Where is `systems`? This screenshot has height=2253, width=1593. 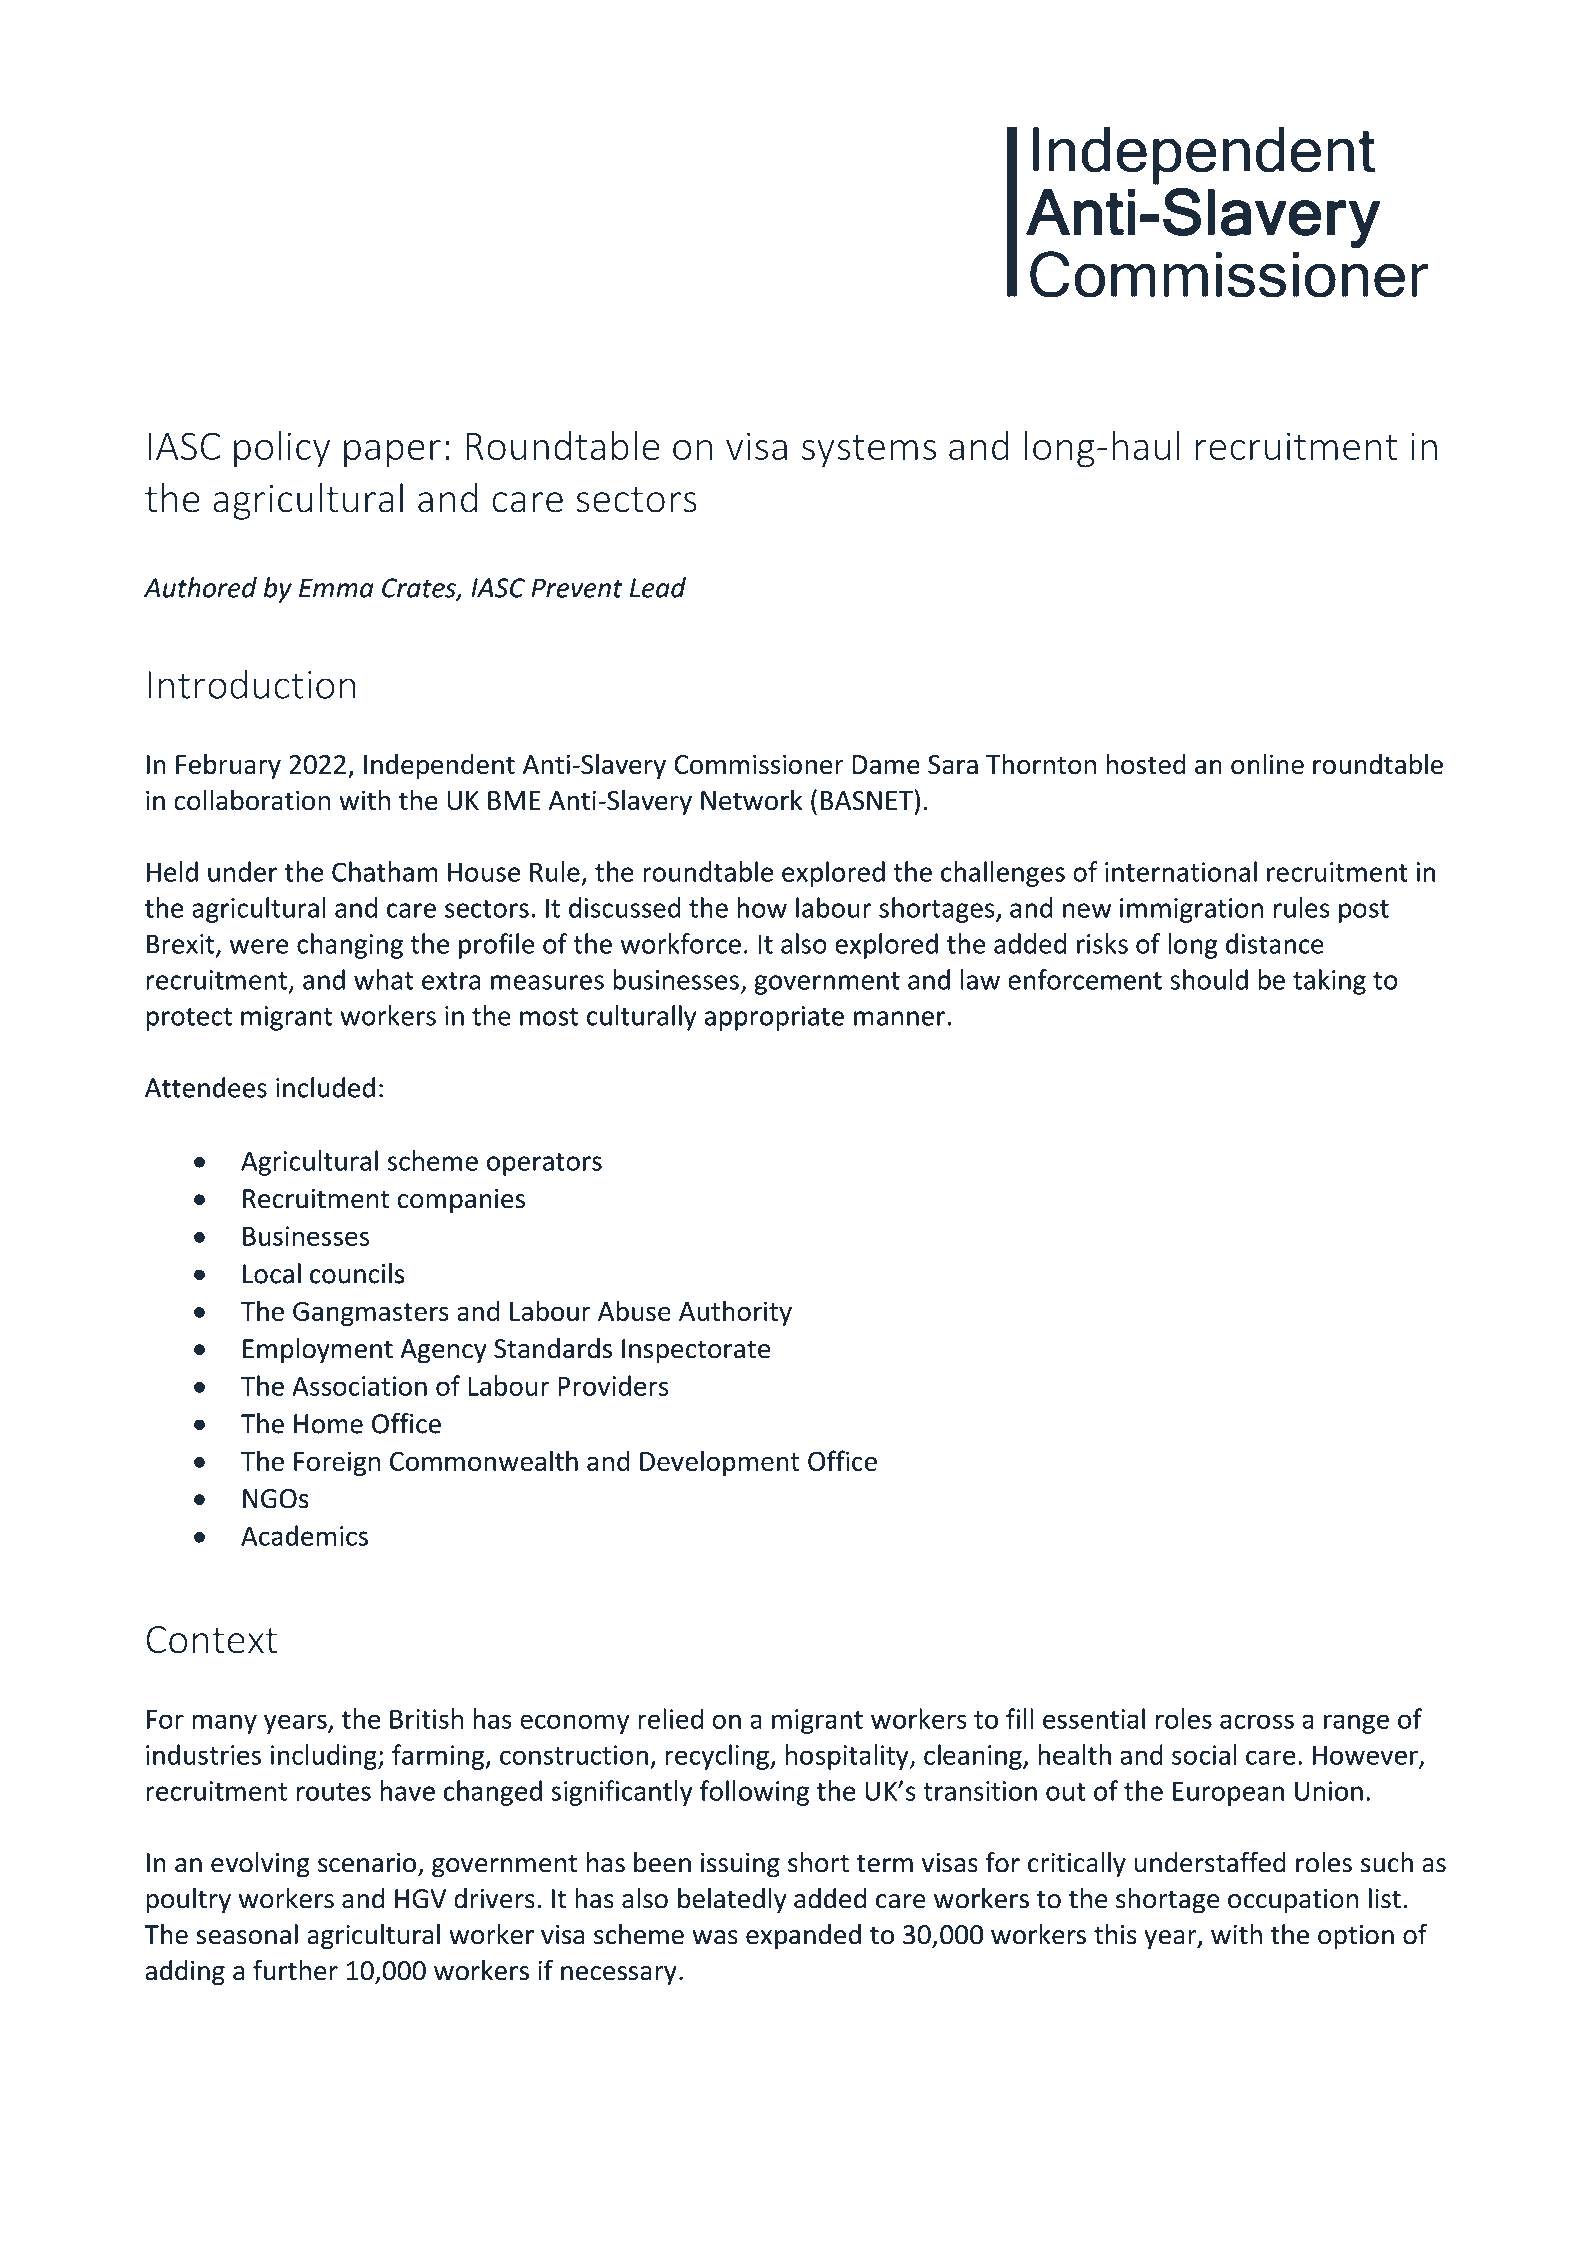 systems is located at coordinates (869, 451).
